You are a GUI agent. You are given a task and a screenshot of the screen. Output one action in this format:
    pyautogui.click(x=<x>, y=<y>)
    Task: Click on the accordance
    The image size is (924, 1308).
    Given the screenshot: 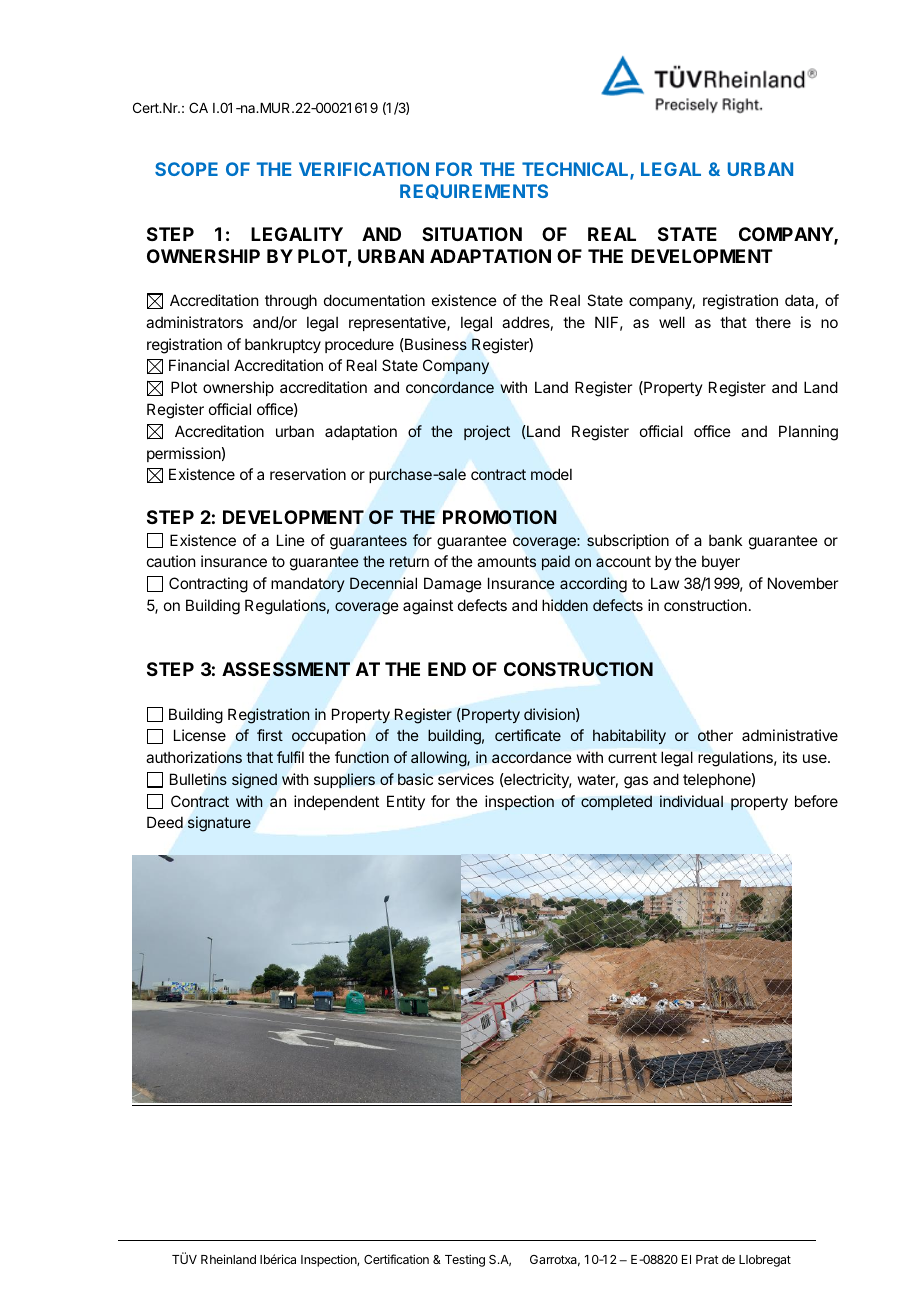 What is the action you would take?
    pyautogui.click(x=532, y=757)
